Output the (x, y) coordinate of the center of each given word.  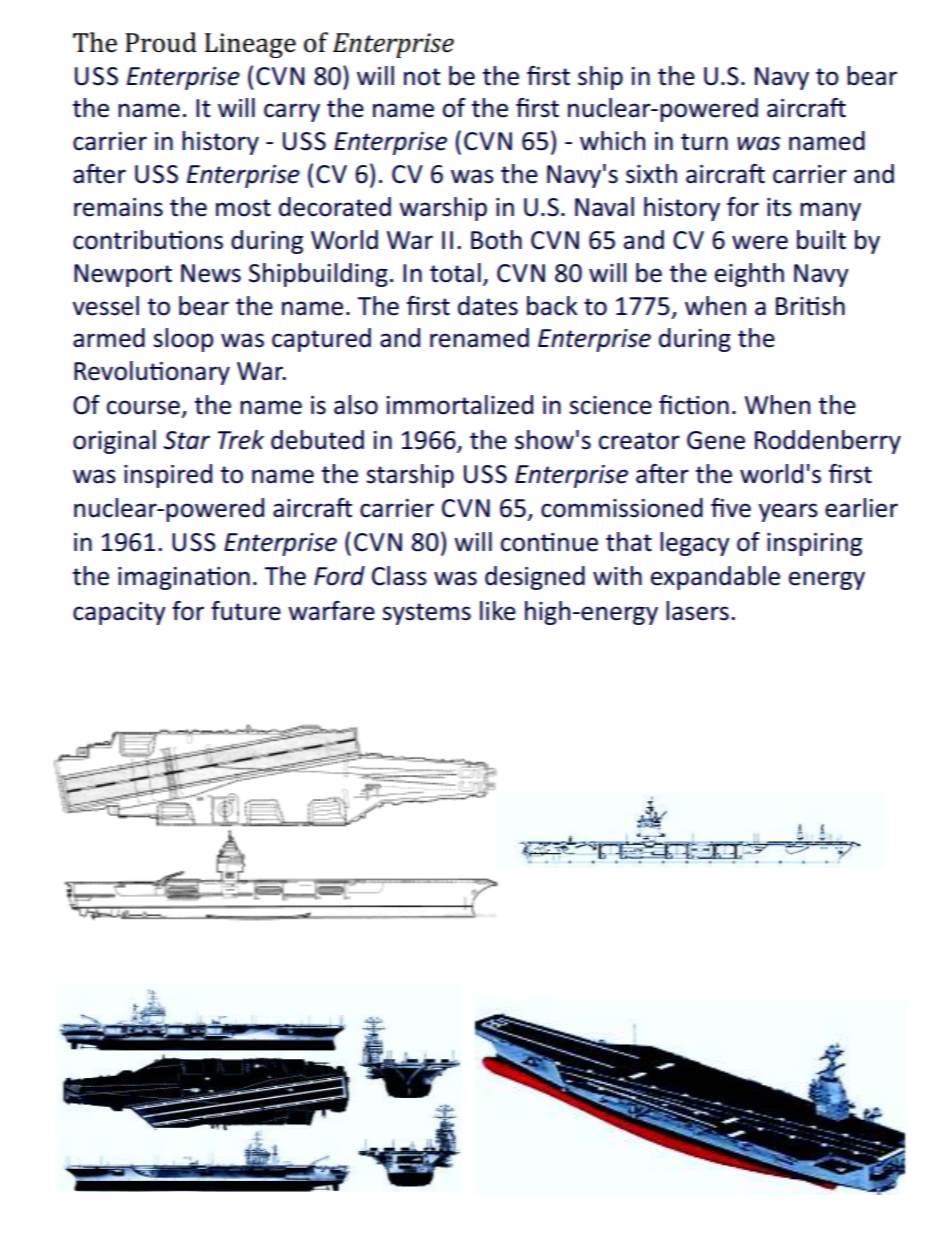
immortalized (459, 405)
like (498, 611)
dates (488, 306)
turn (704, 142)
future (246, 611)
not (422, 77)
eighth (749, 275)
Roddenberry (828, 442)
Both (496, 240)
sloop (183, 340)
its (779, 207)
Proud (161, 42)
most (243, 208)
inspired (168, 476)
